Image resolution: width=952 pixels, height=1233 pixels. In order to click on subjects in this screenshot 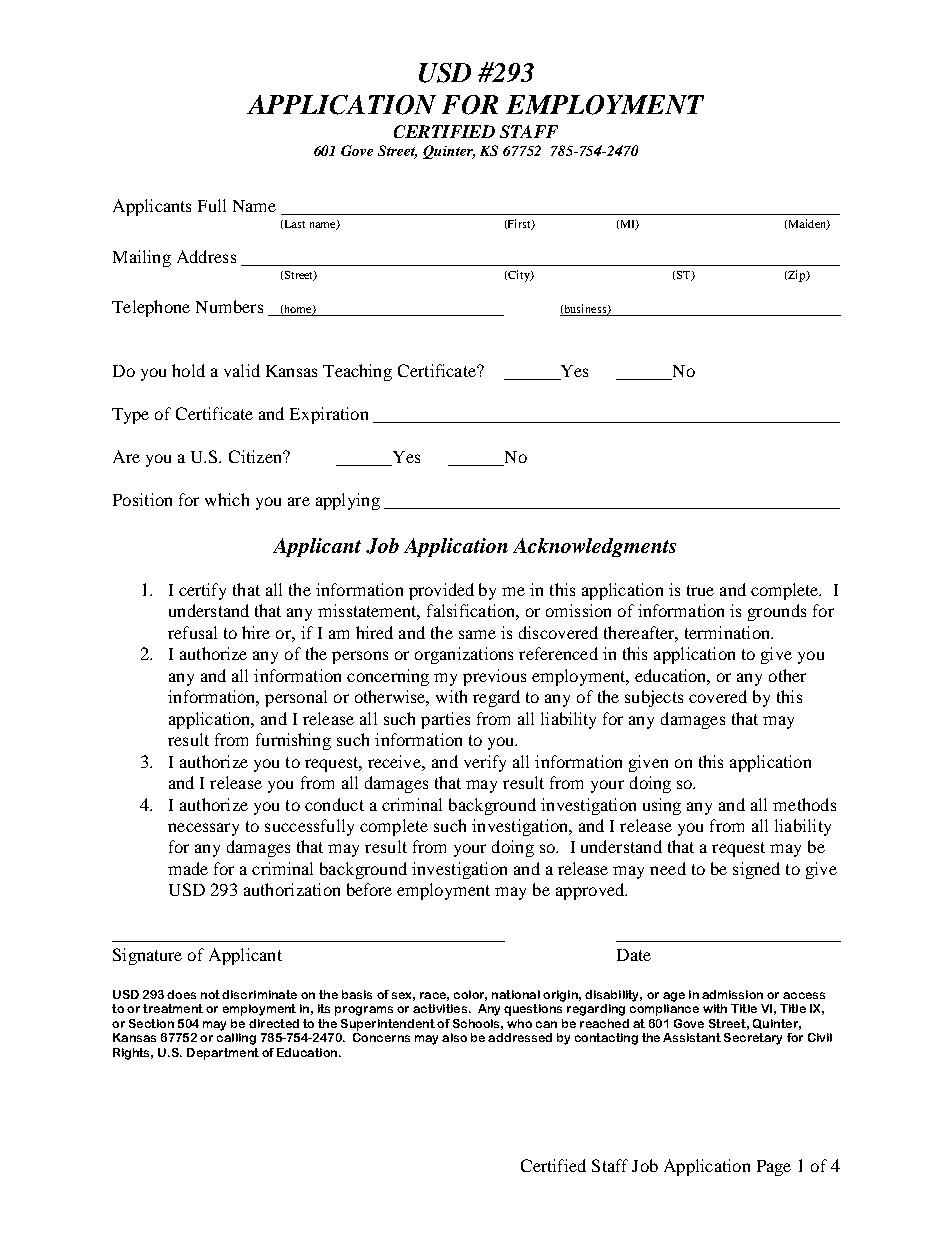, I will do `click(654, 698)`.
